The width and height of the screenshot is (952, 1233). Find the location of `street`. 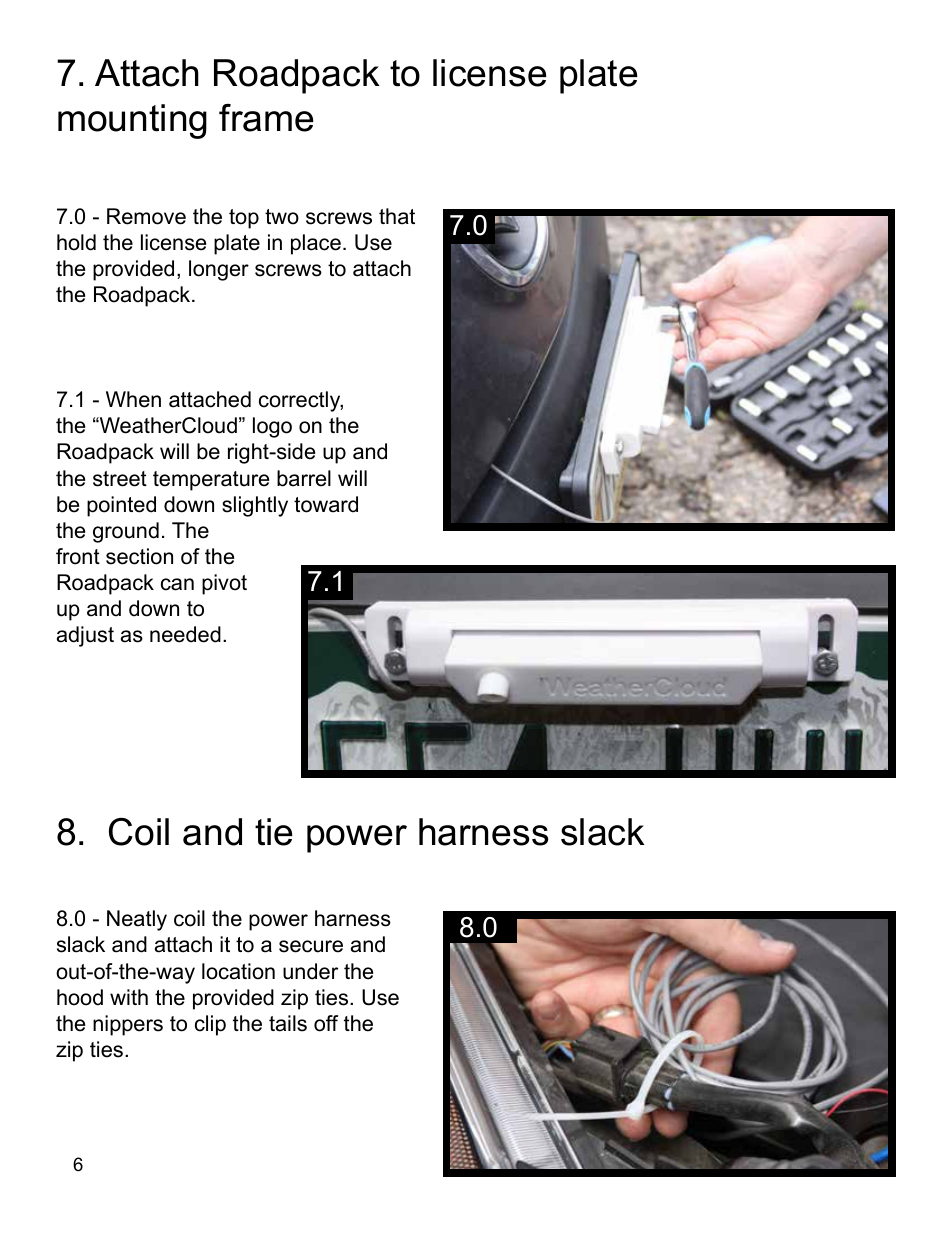

street is located at coordinates (120, 479).
